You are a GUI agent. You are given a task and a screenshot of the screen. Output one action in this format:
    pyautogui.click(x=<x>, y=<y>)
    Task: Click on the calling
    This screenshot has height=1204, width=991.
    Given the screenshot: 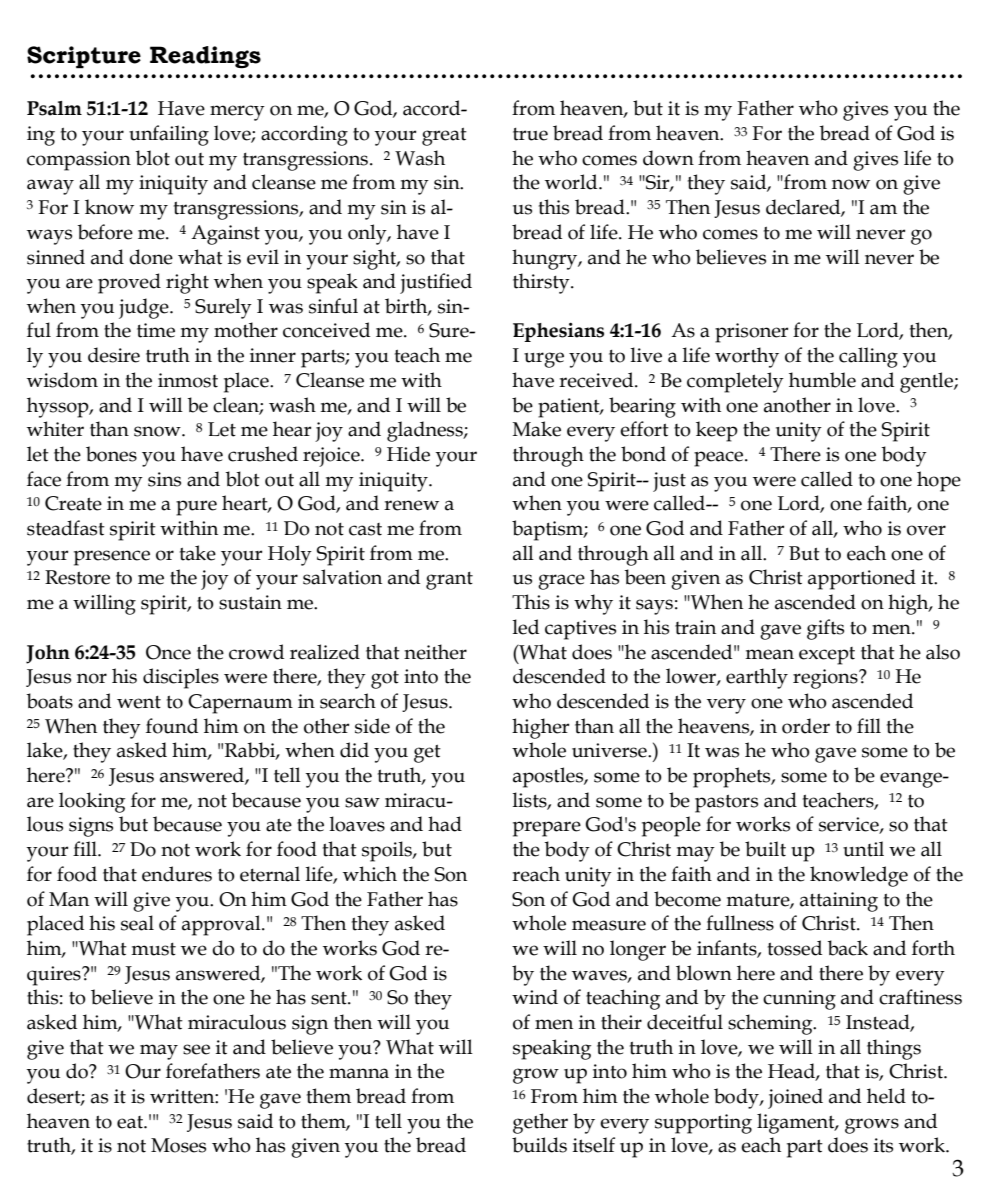 What is the action you would take?
    pyautogui.click(x=868, y=357)
